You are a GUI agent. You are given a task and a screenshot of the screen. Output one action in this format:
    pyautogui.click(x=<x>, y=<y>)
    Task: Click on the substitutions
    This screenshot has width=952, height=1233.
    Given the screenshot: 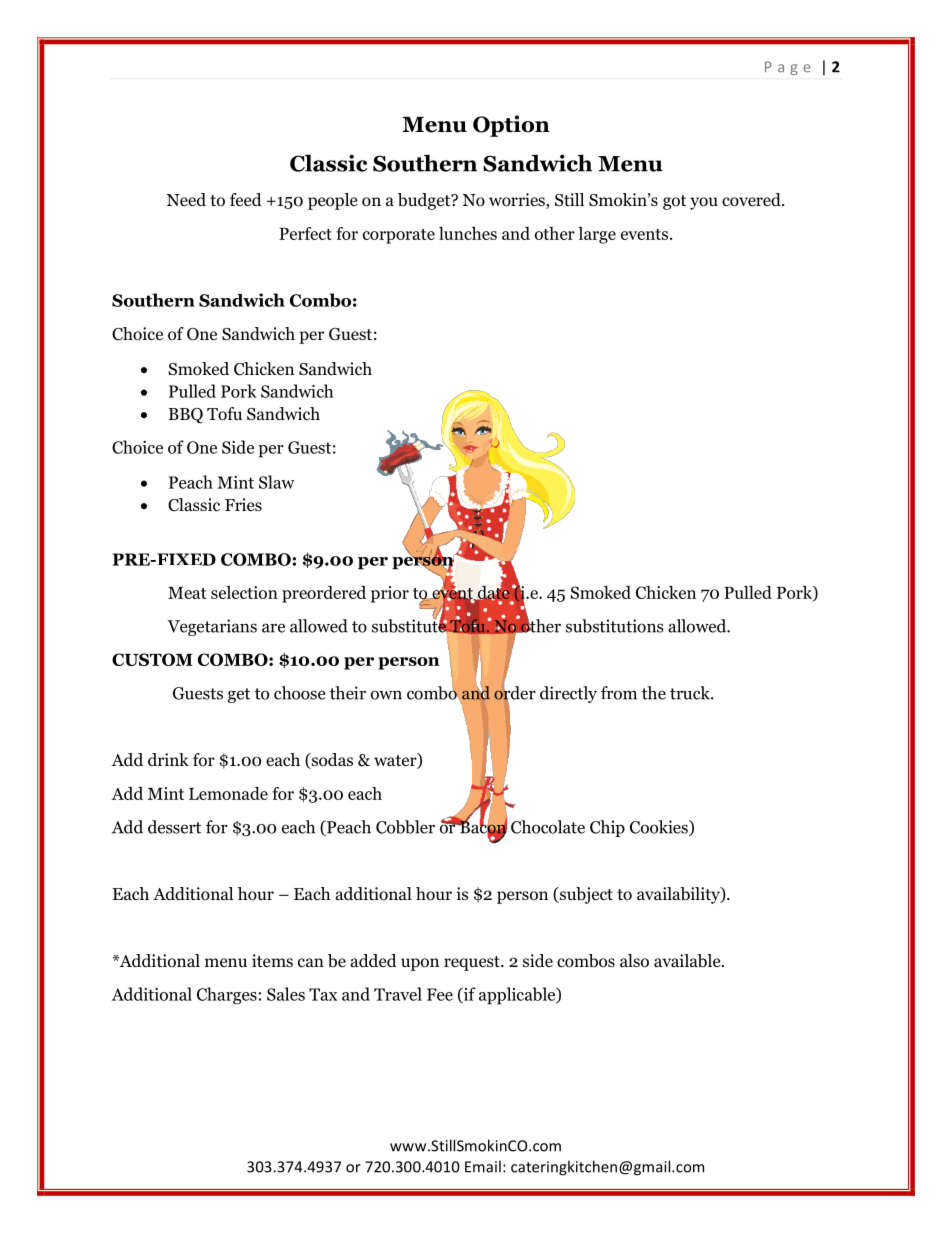 What is the action you would take?
    pyautogui.click(x=615, y=626)
